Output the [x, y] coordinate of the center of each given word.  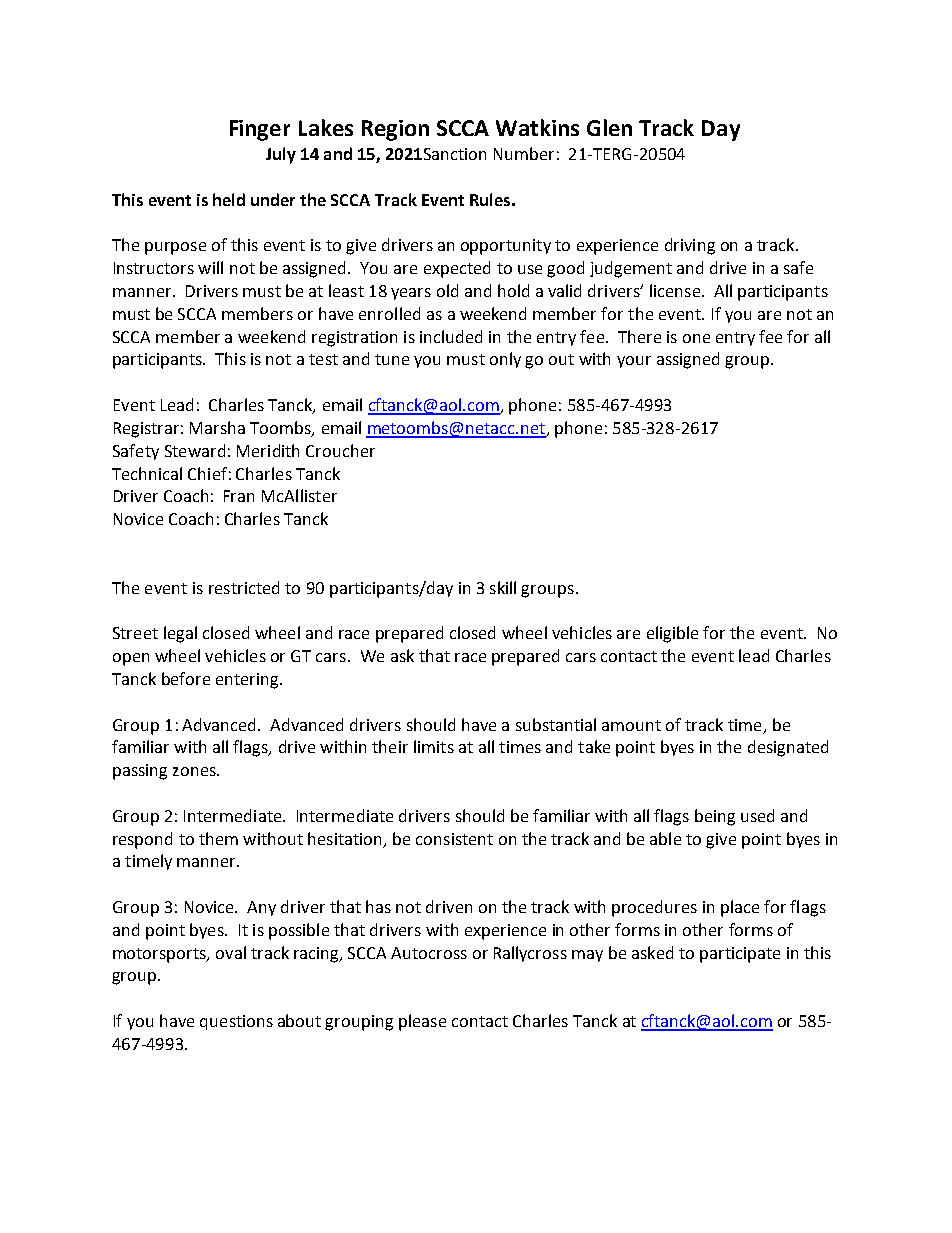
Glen [609, 127]
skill [503, 587]
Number [524, 153]
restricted [244, 587]
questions [236, 1022]
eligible [672, 634]
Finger [260, 130]
